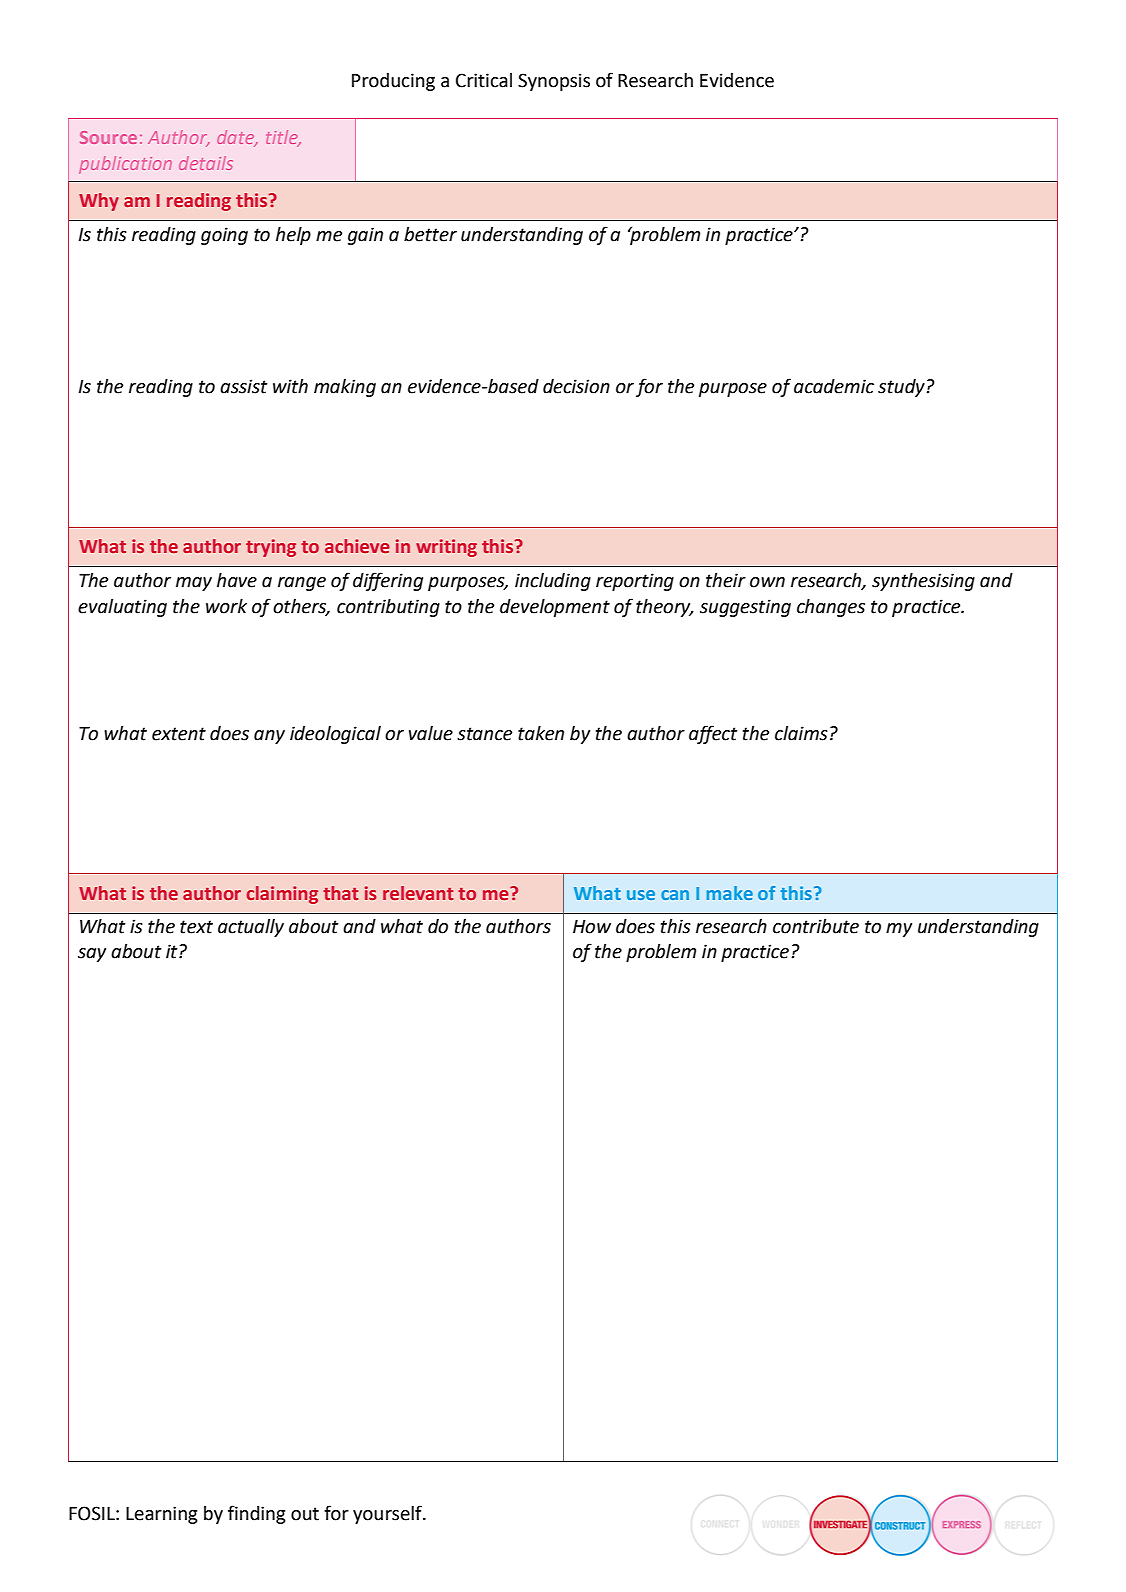  Describe the element at coordinates (161, 1515) in the screenshot. I see `Learning` at that location.
